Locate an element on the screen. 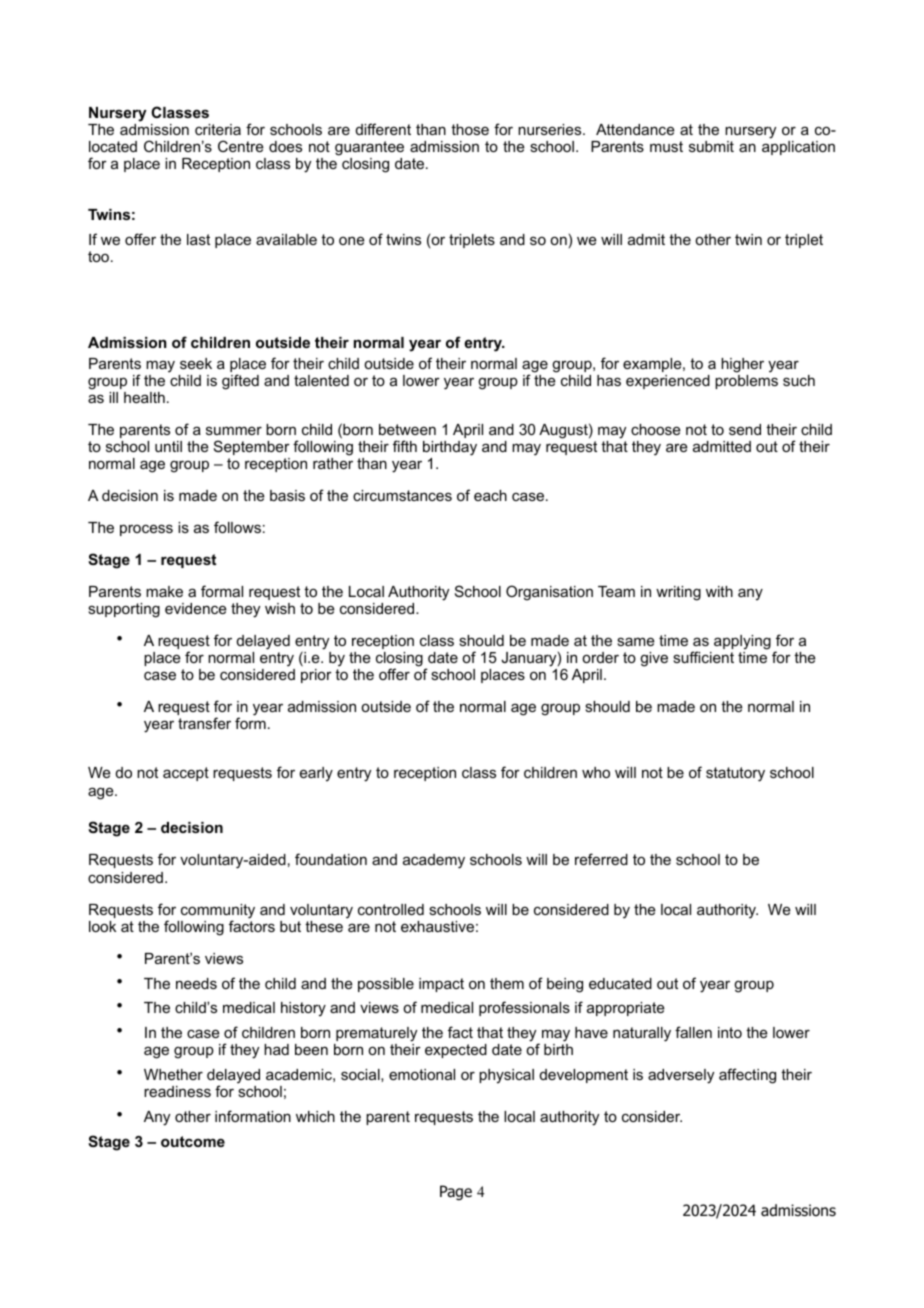  criteria is located at coordinates (218, 129).
